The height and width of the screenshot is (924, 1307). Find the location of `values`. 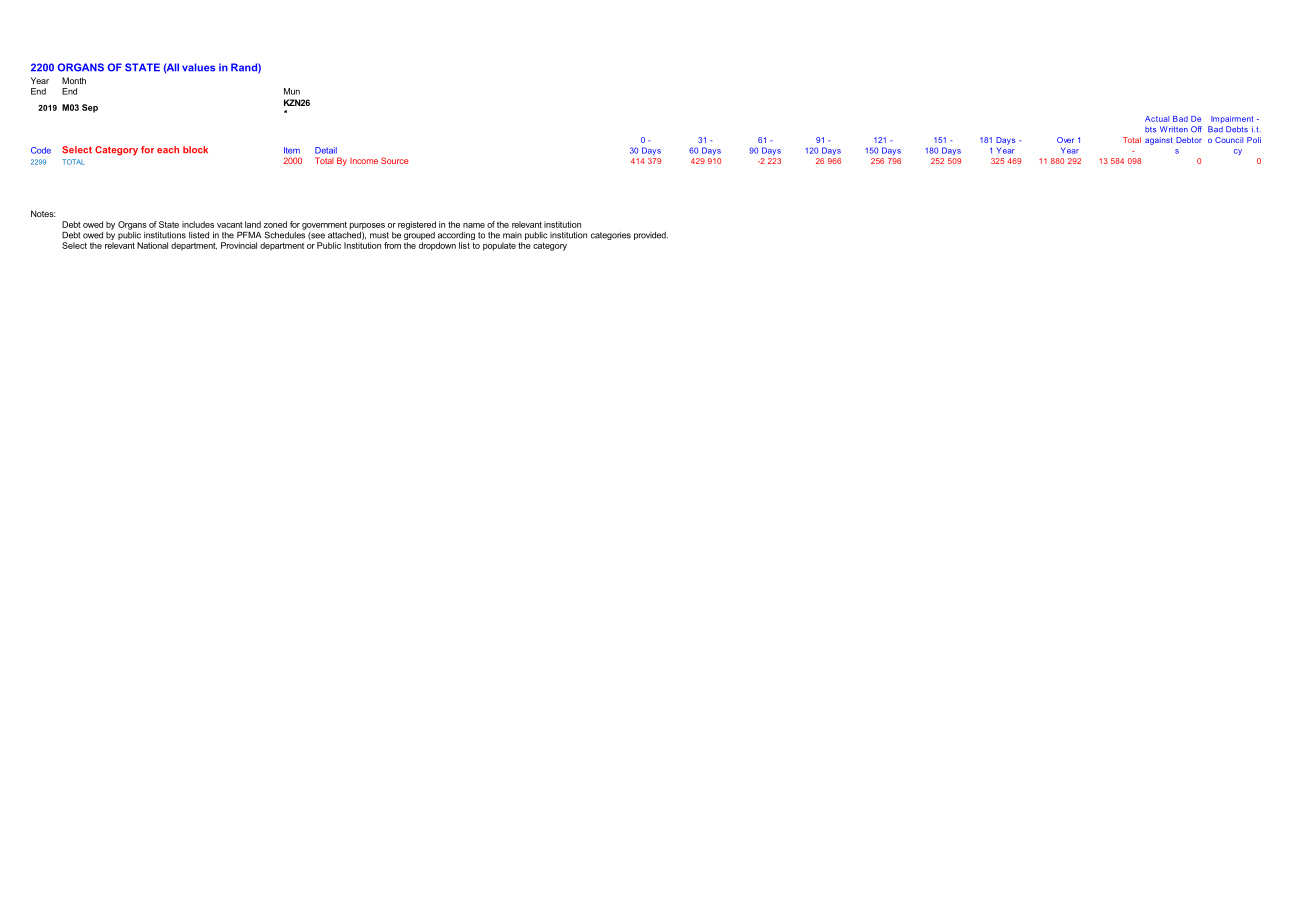

values is located at coordinates (198, 67).
